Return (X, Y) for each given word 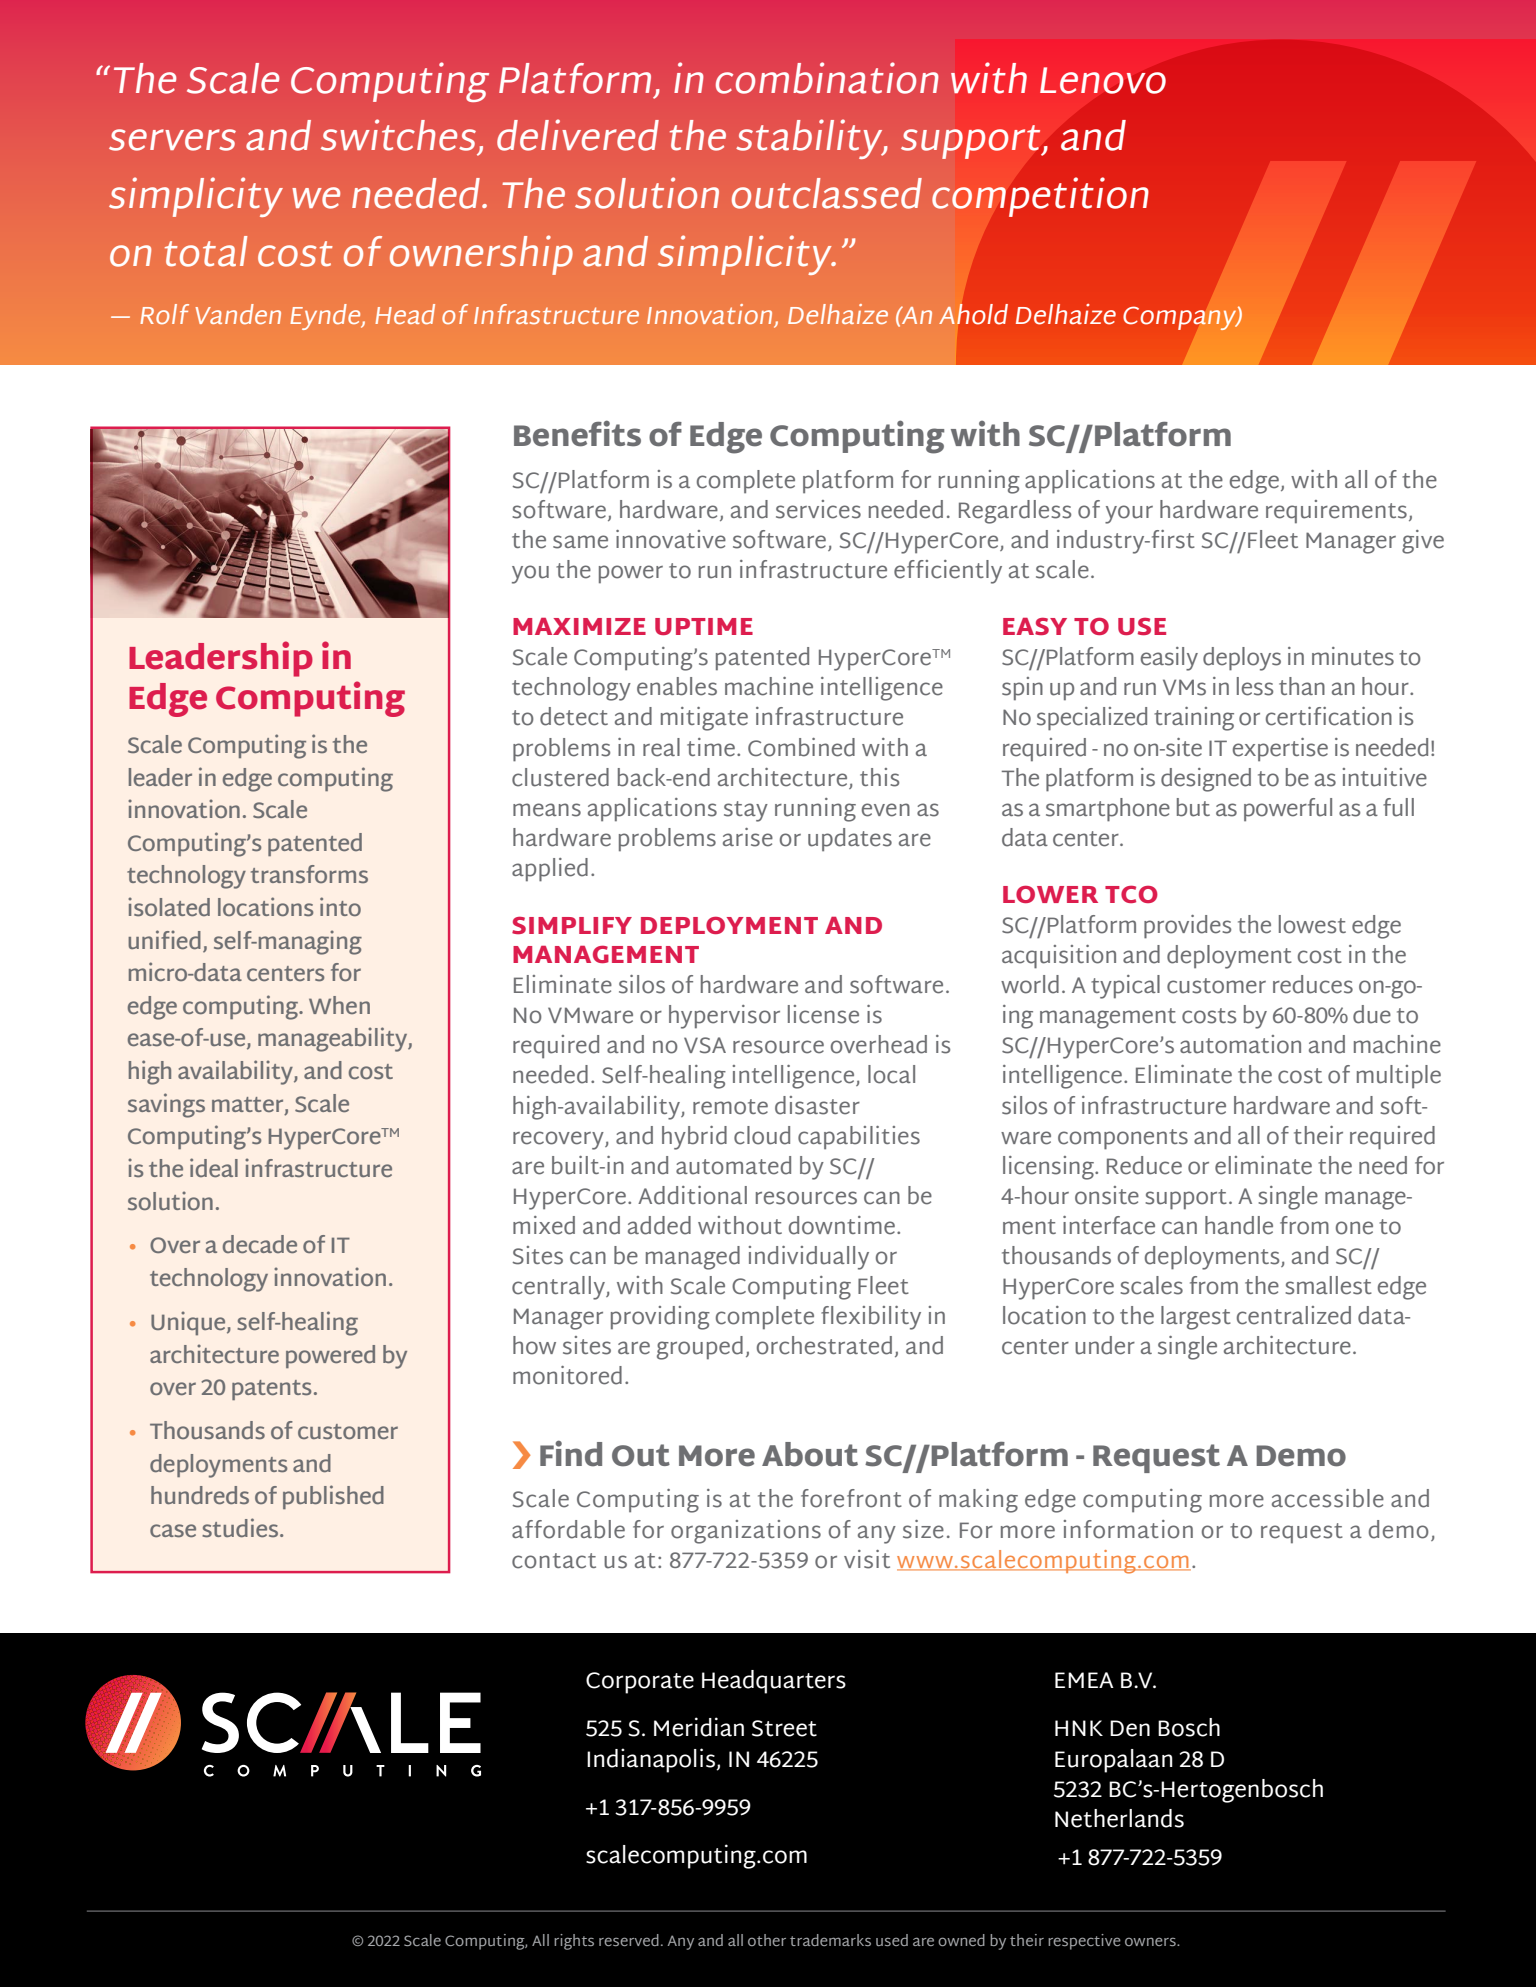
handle (1239, 1225)
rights (574, 1942)
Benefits (577, 433)
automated (733, 1165)
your (1129, 514)
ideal (214, 1167)
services (818, 509)
